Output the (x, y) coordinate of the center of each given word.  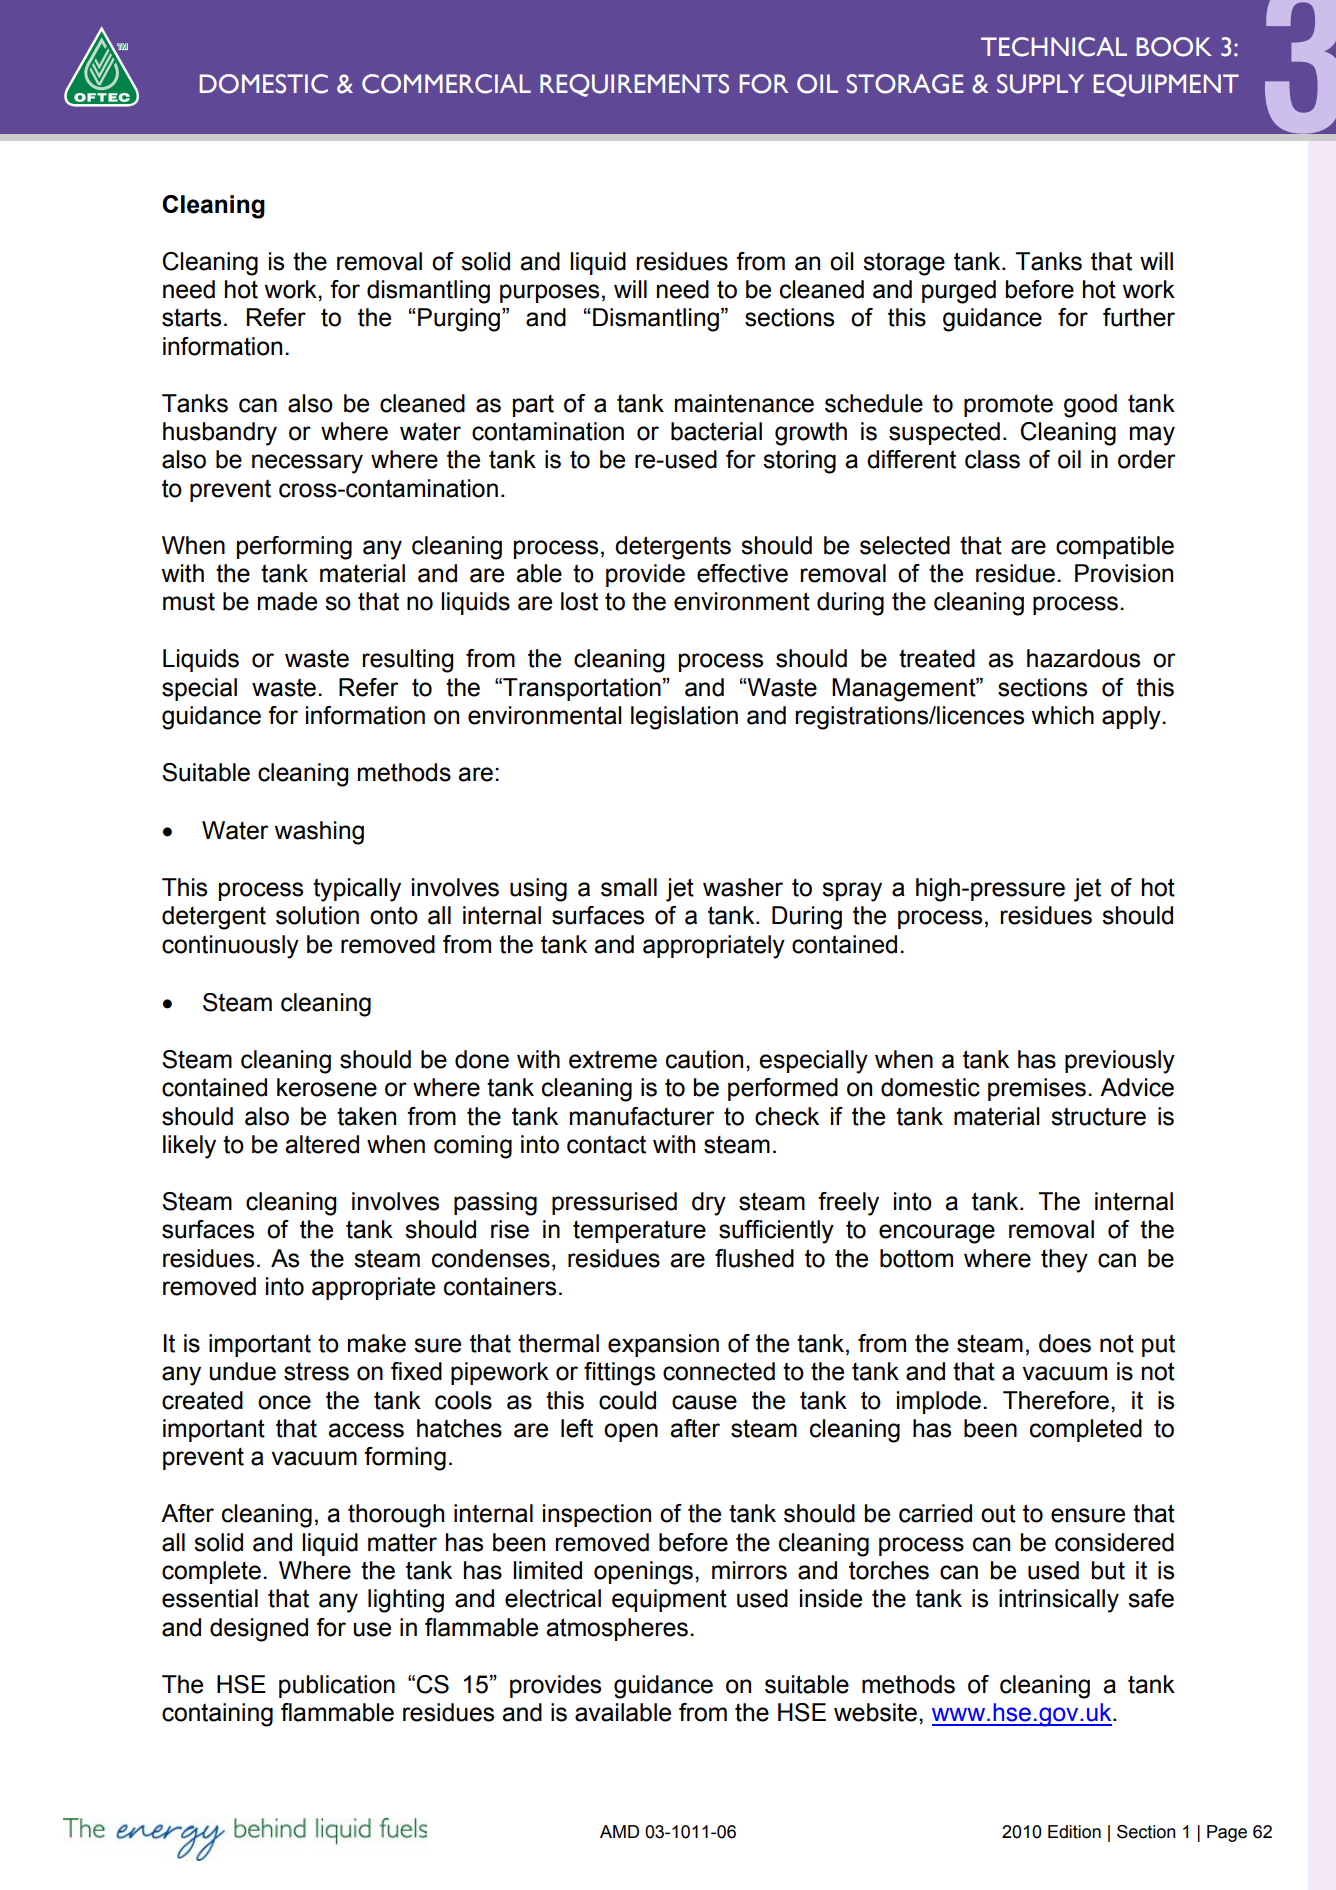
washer (743, 887)
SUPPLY (1040, 84)
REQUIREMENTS (634, 85)
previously (1120, 1062)
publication (337, 1686)
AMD (619, 1831)
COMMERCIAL (446, 84)
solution (317, 915)
